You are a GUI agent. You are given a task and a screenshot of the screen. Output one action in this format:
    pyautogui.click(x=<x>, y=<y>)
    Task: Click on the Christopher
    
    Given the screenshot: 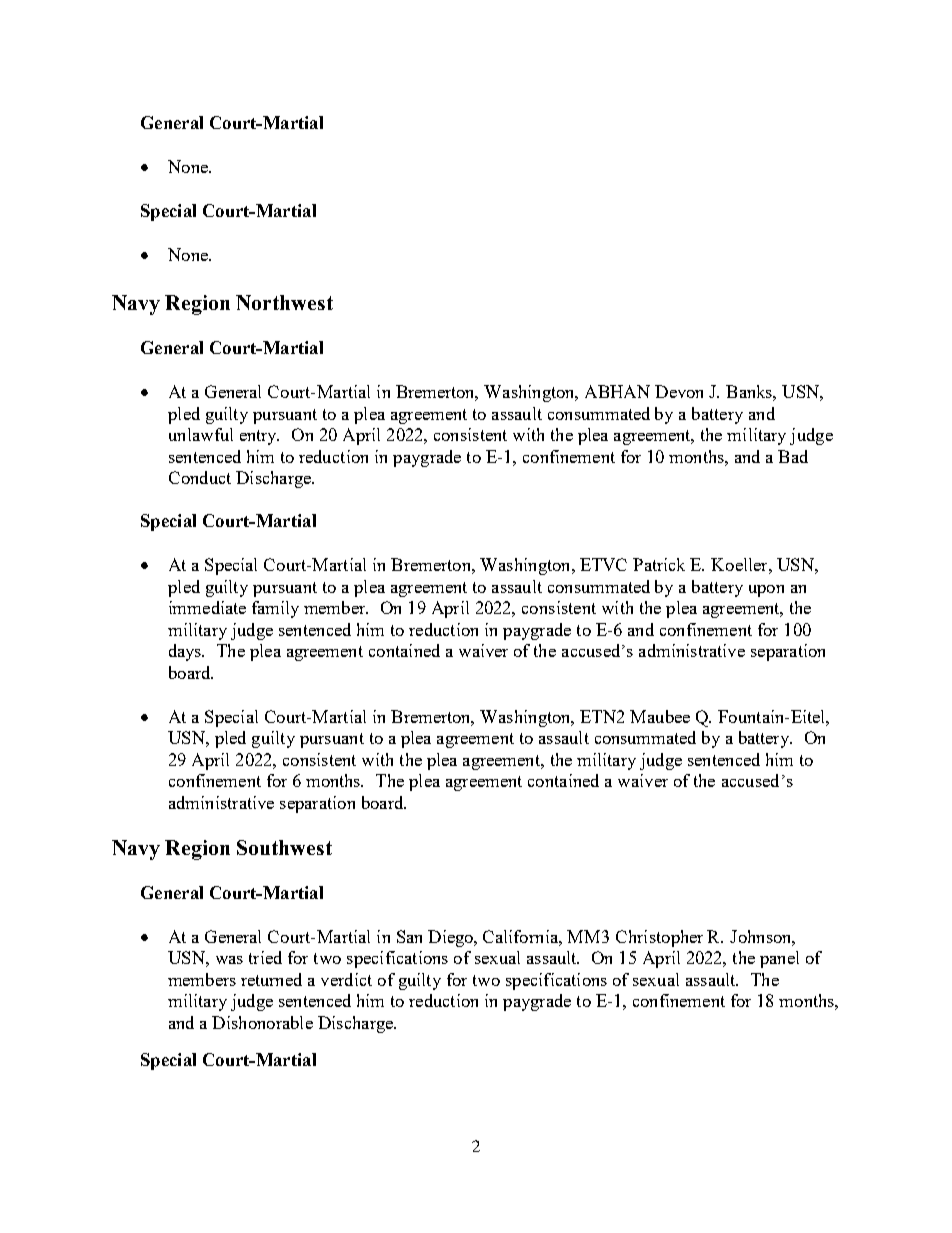 What is the action you would take?
    pyautogui.click(x=659, y=938)
